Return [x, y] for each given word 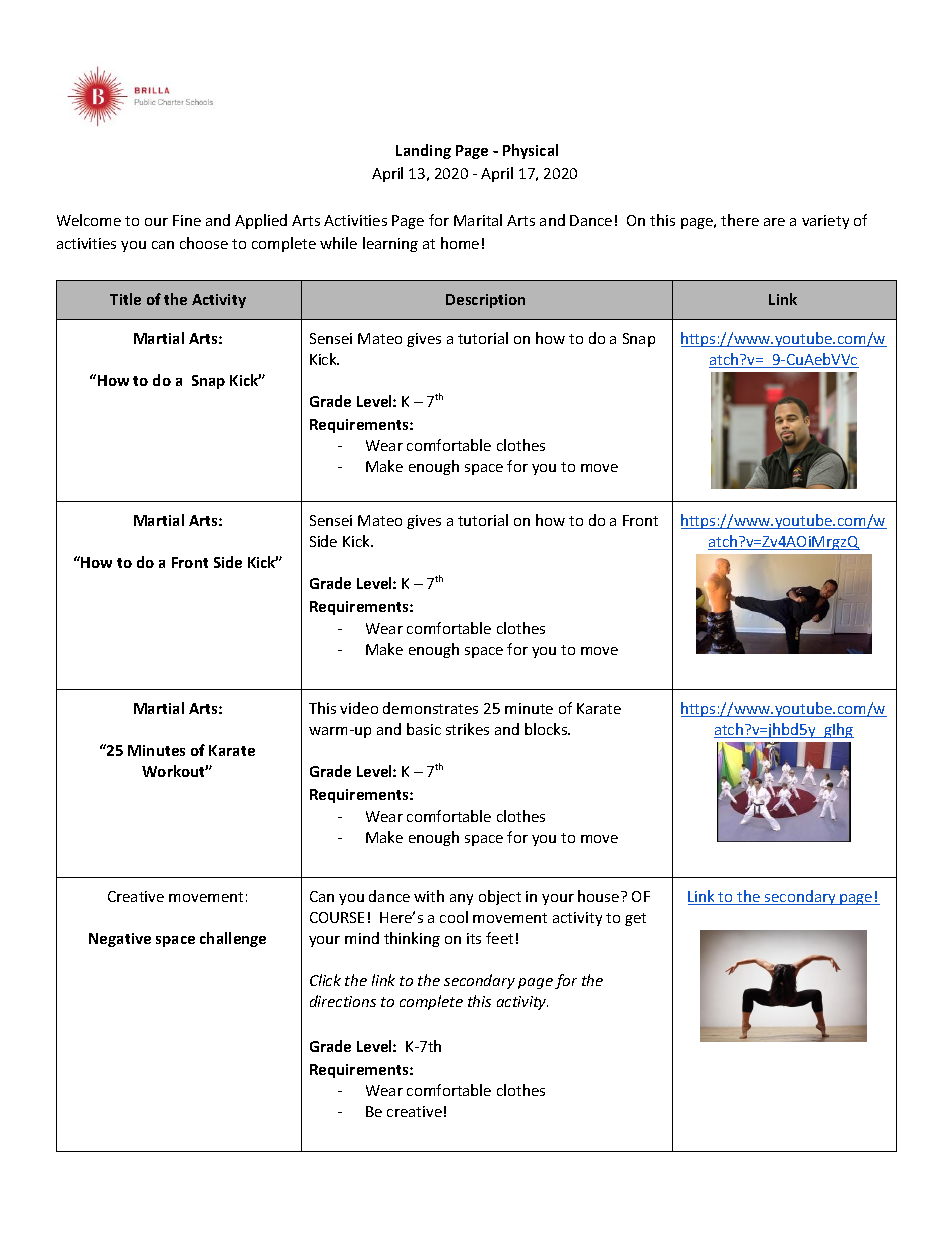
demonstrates [430, 708]
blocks [547, 729]
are [774, 222]
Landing [423, 151]
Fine [187, 220]
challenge [233, 939]
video [359, 708]
